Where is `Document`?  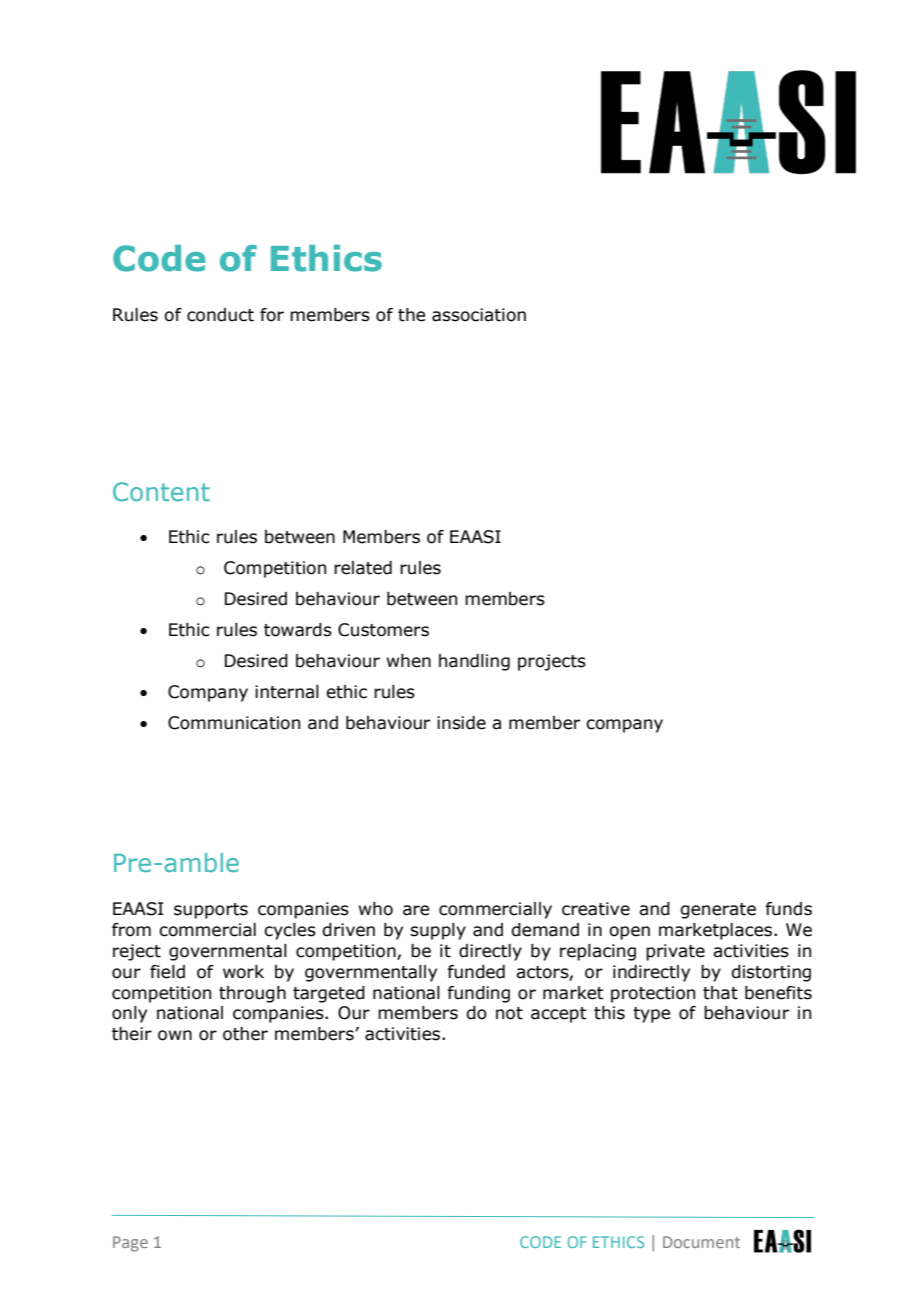 Document is located at coordinates (701, 1242).
